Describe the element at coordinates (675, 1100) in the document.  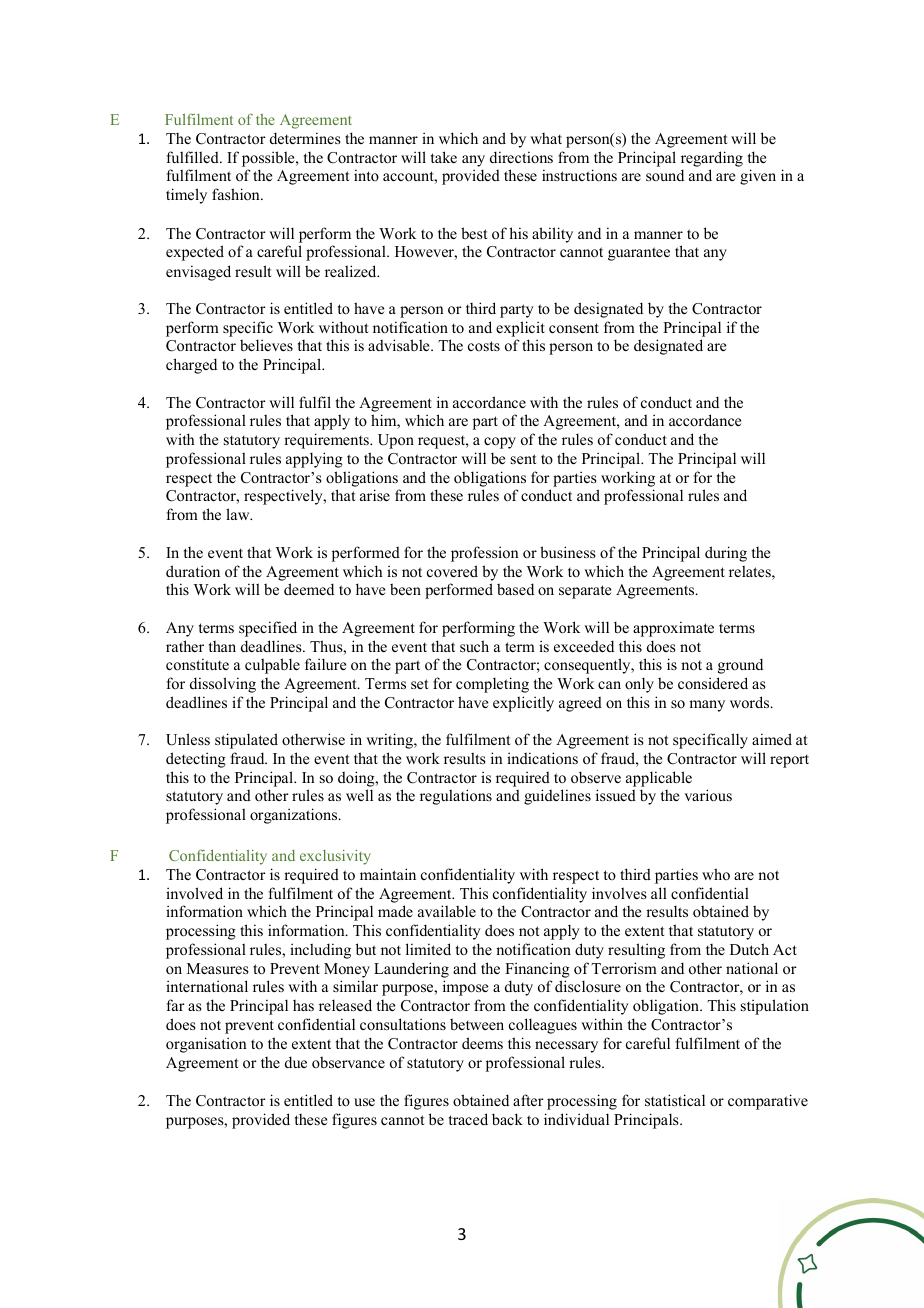
I see `statistical` at that location.
